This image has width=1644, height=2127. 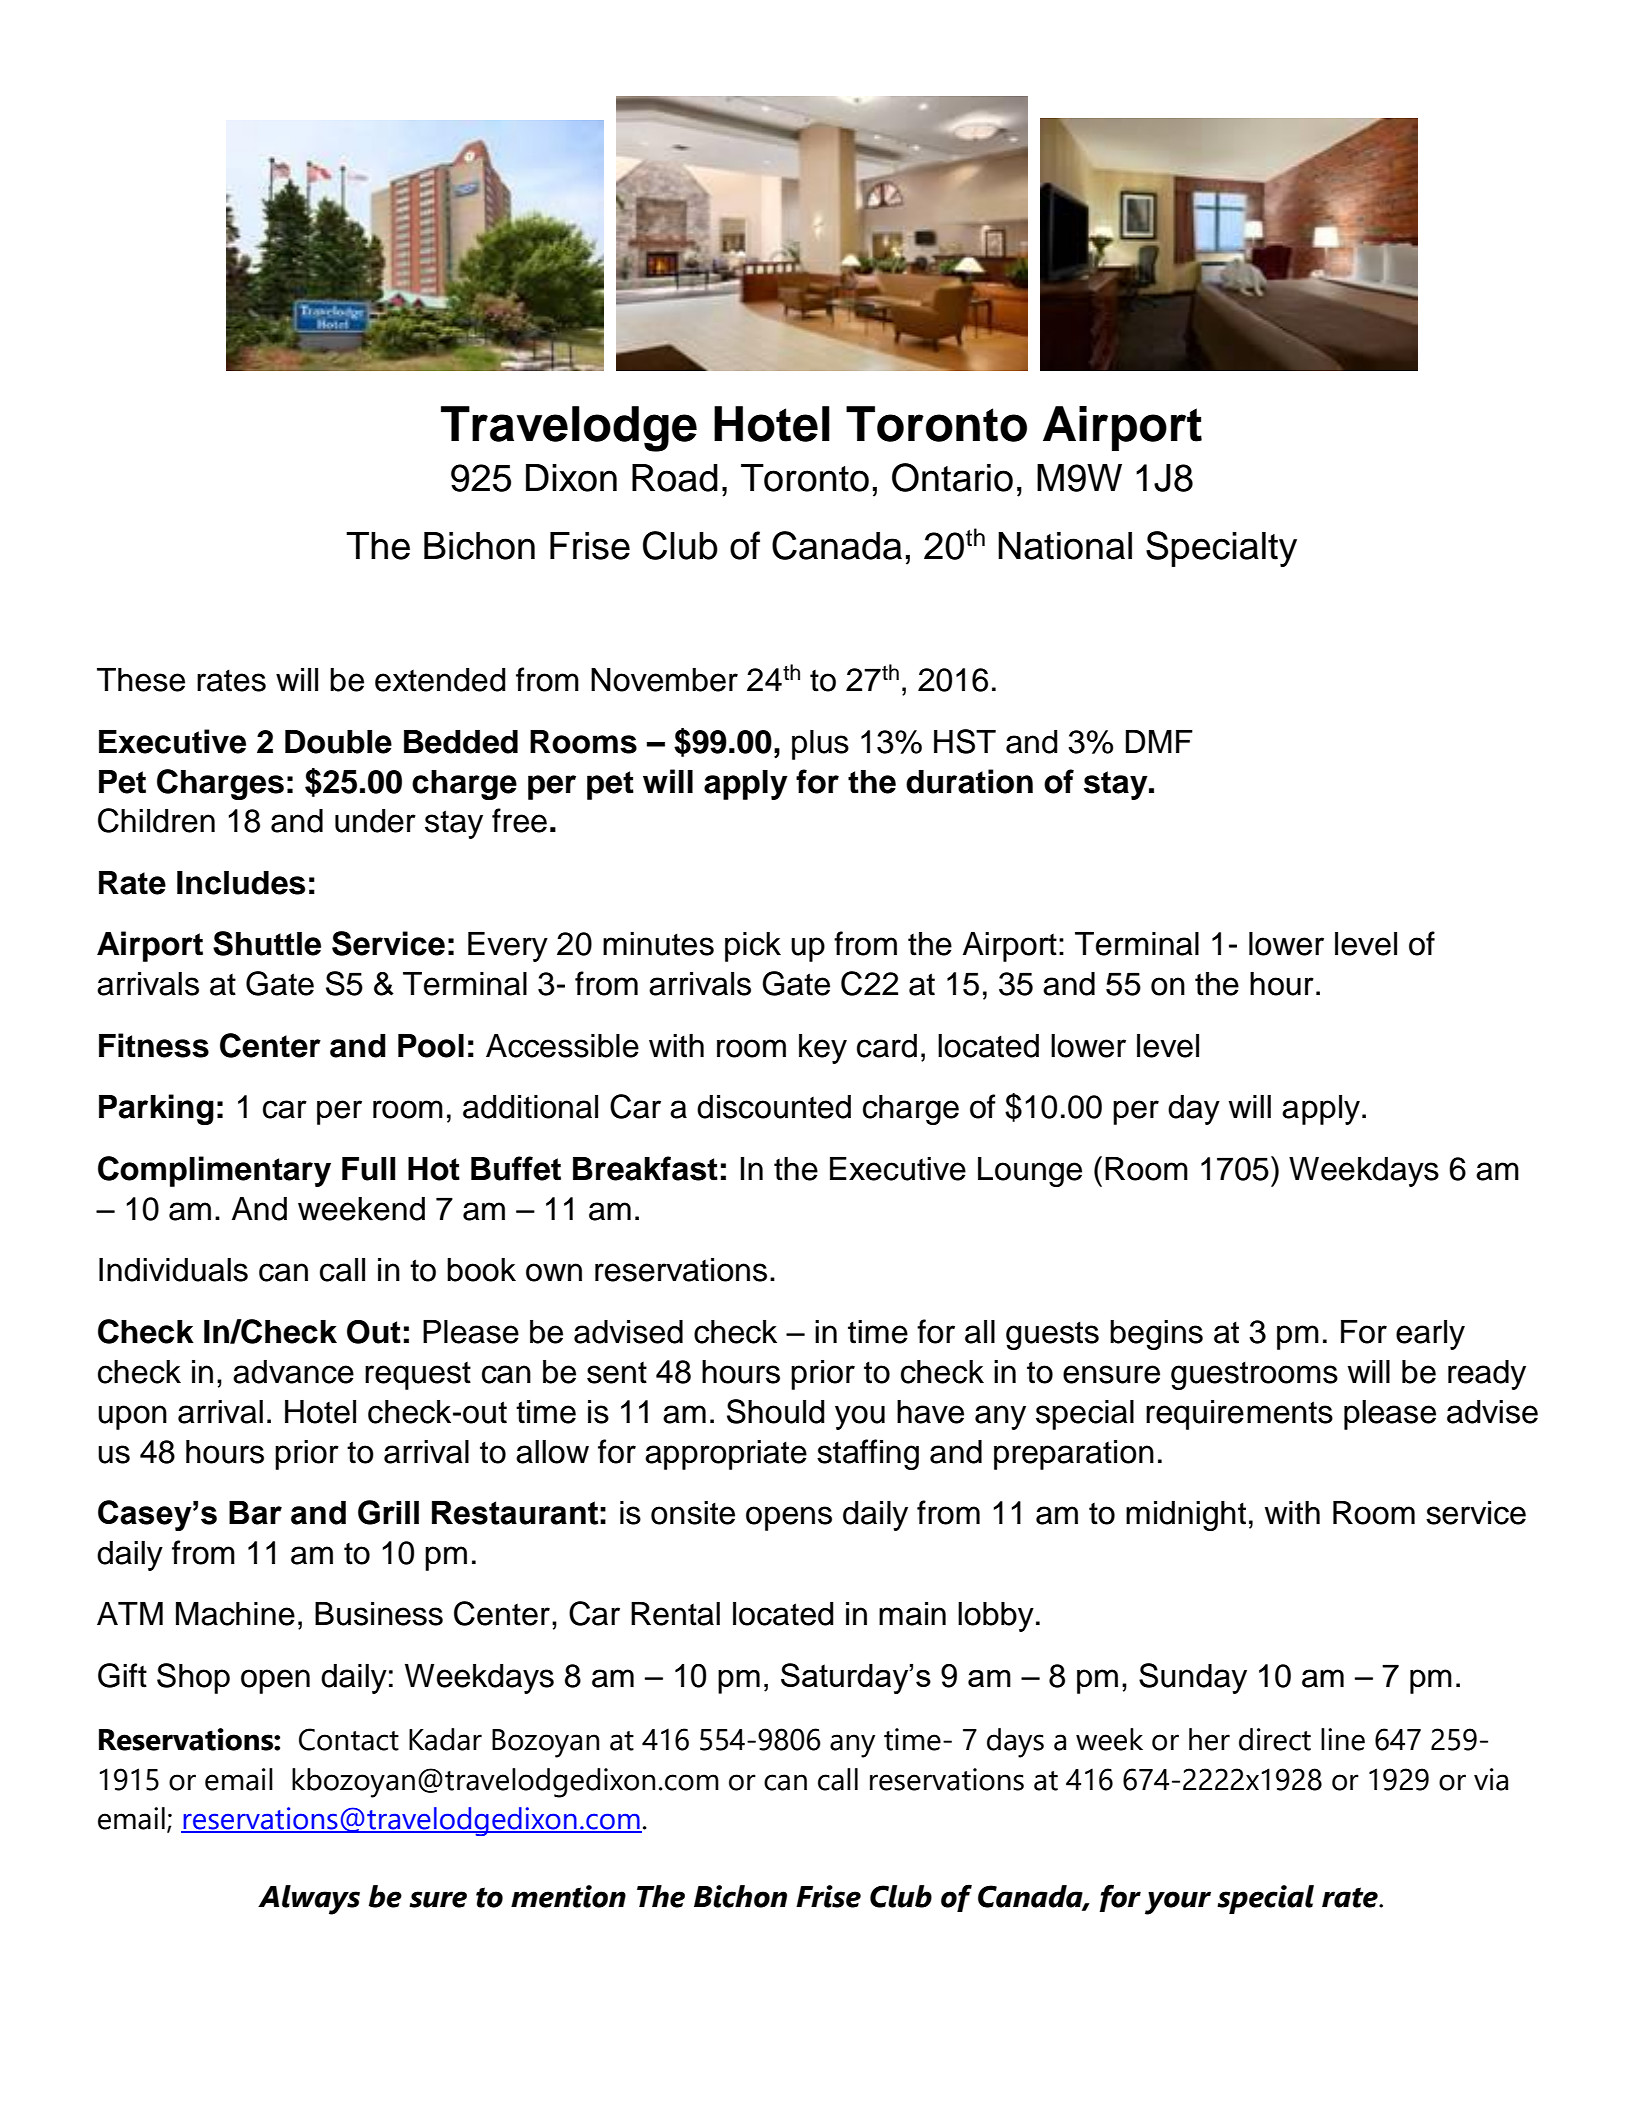 What do you see at coordinates (141, 680) in the image?
I see `These` at bounding box center [141, 680].
